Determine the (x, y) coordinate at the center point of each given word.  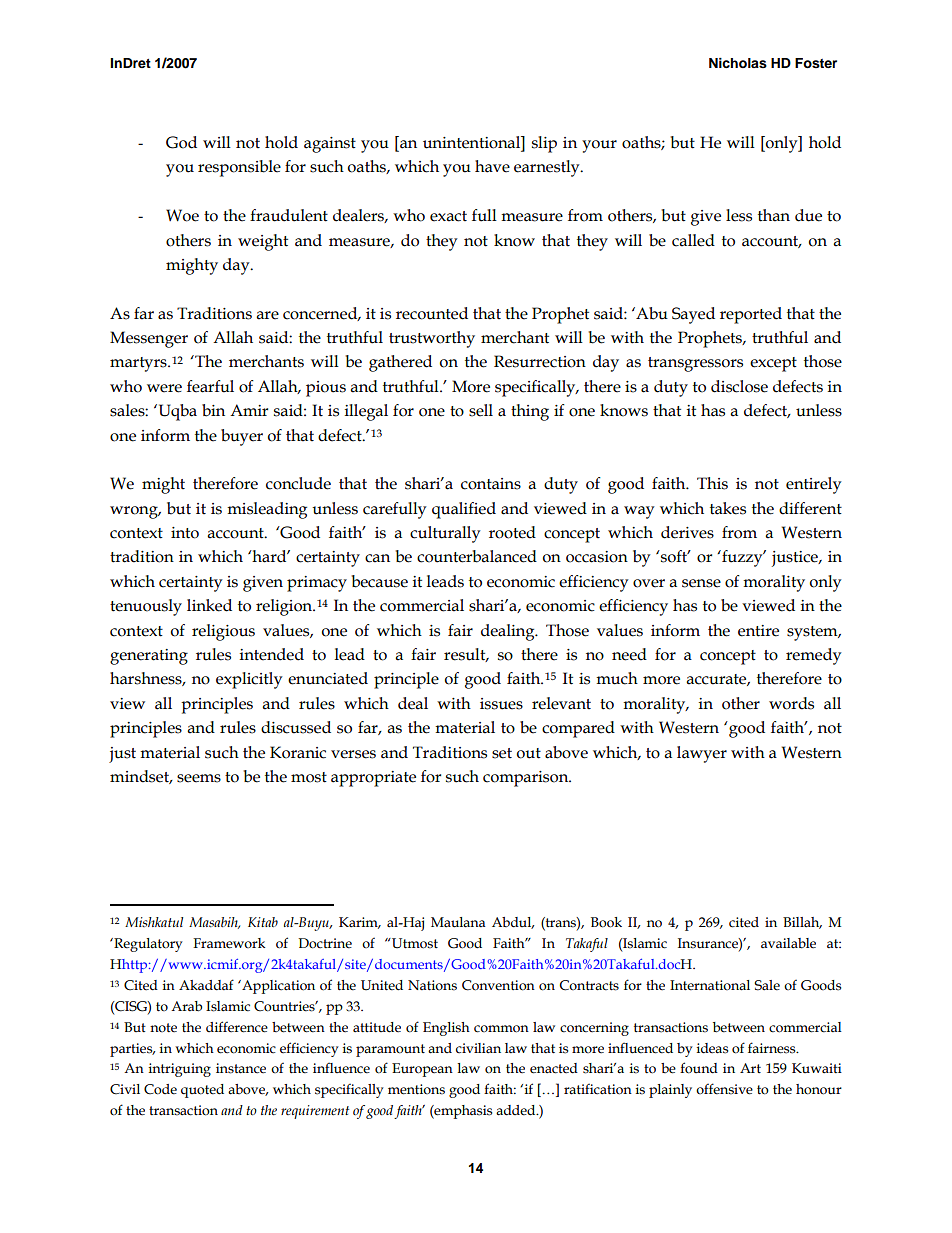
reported (751, 315)
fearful (210, 386)
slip (544, 144)
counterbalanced (477, 556)
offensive (724, 1089)
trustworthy (432, 339)
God (181, 142)
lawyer (702, 754)
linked (209, 605)
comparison (527, 779)
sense (701, 583)
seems (199, 778)
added (517, 1110)
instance (241, 1068)
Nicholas (738, 63)
